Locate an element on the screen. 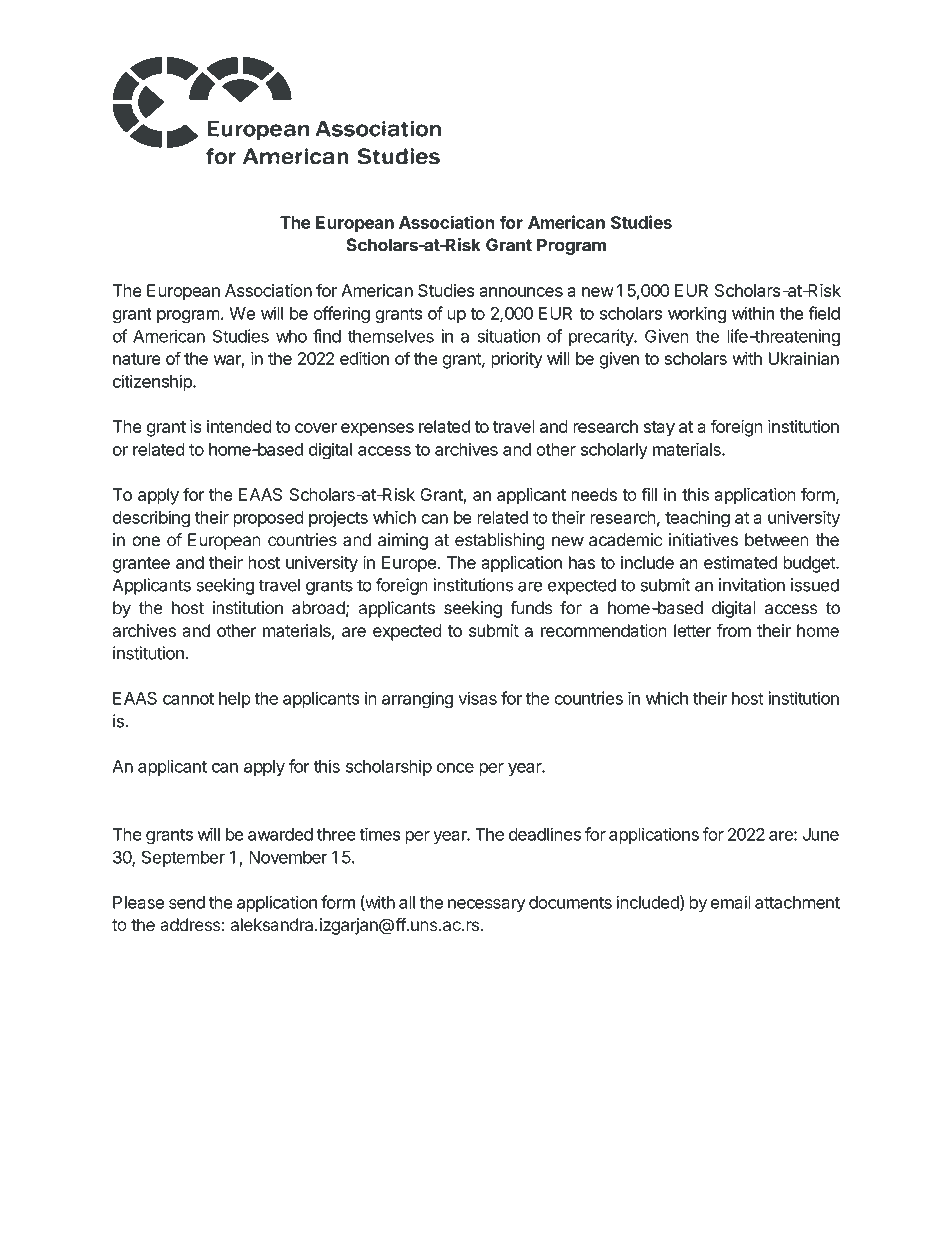 Image resolution: width=952 pixels, height=1233 pixels. one is located at coordinates (146, 541).
